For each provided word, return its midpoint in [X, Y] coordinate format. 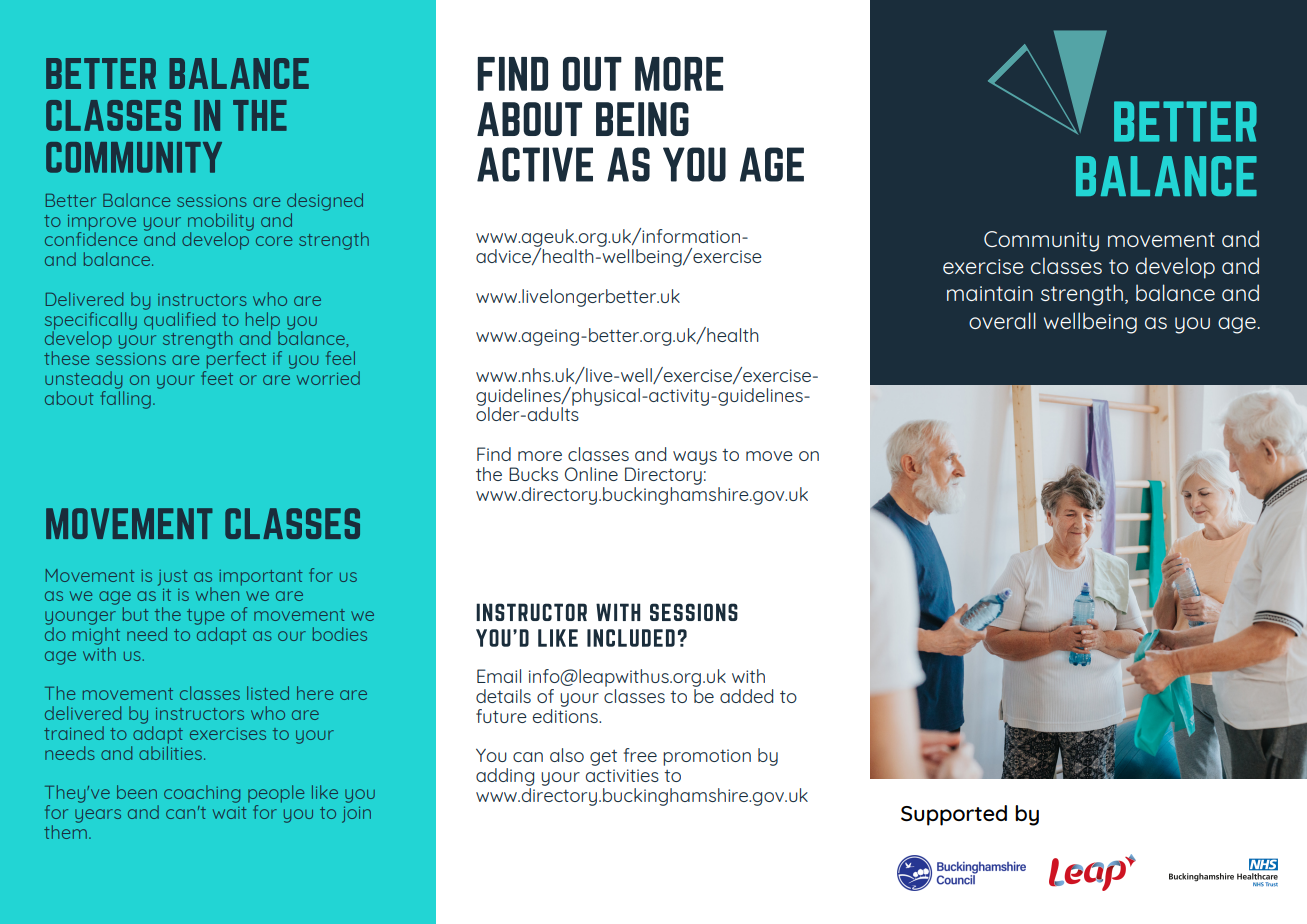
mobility [221, 223]
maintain [990, 293]
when [219, 593]
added [746, 696]
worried [328, 378]
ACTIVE [535, 164]
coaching [202, 794]
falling [125, 398]
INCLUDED [631, 638]
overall [1002, 320]
